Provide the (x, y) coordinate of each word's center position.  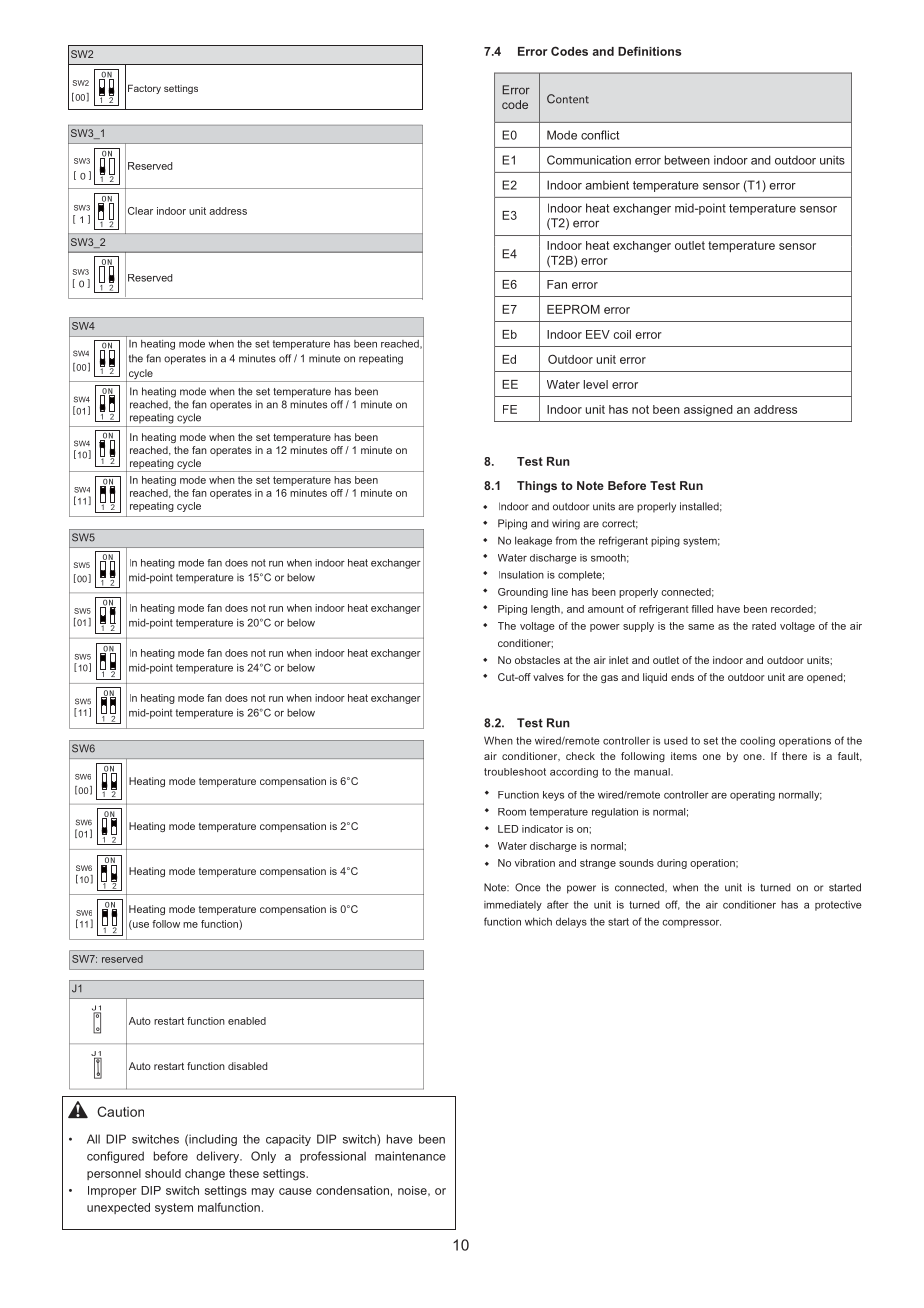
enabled (247, 1021)
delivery (218, 1157)
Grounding (523, 593)
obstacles (537, 660)
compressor (691, 923)
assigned (708, 411)
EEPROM (573, 309)
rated (764, 626)
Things (537, 487)
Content (568, 99)
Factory (144, 89)
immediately (513, 905)
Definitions (650, 51)
